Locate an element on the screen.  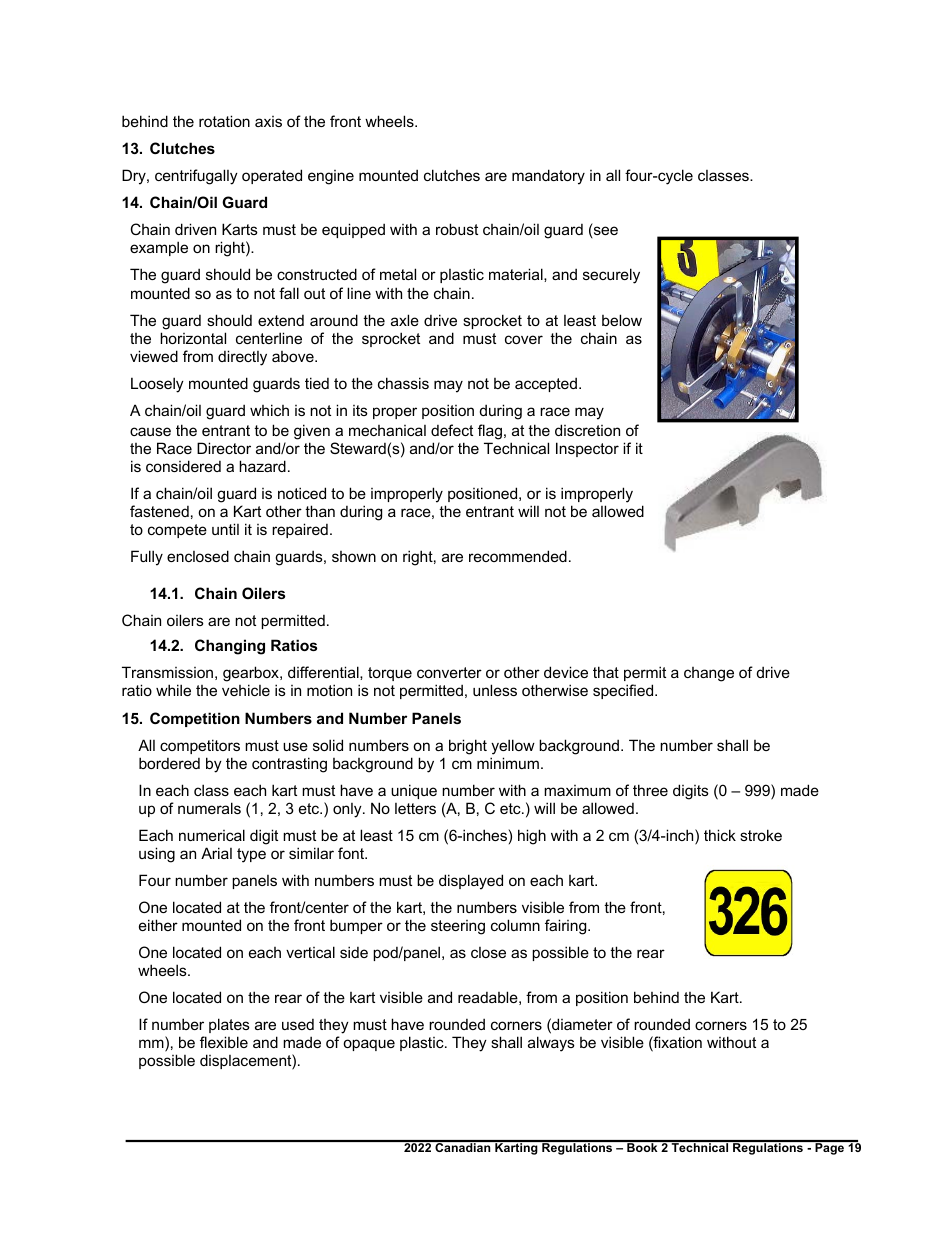
mandatory is located at coordinates (548, 177).
